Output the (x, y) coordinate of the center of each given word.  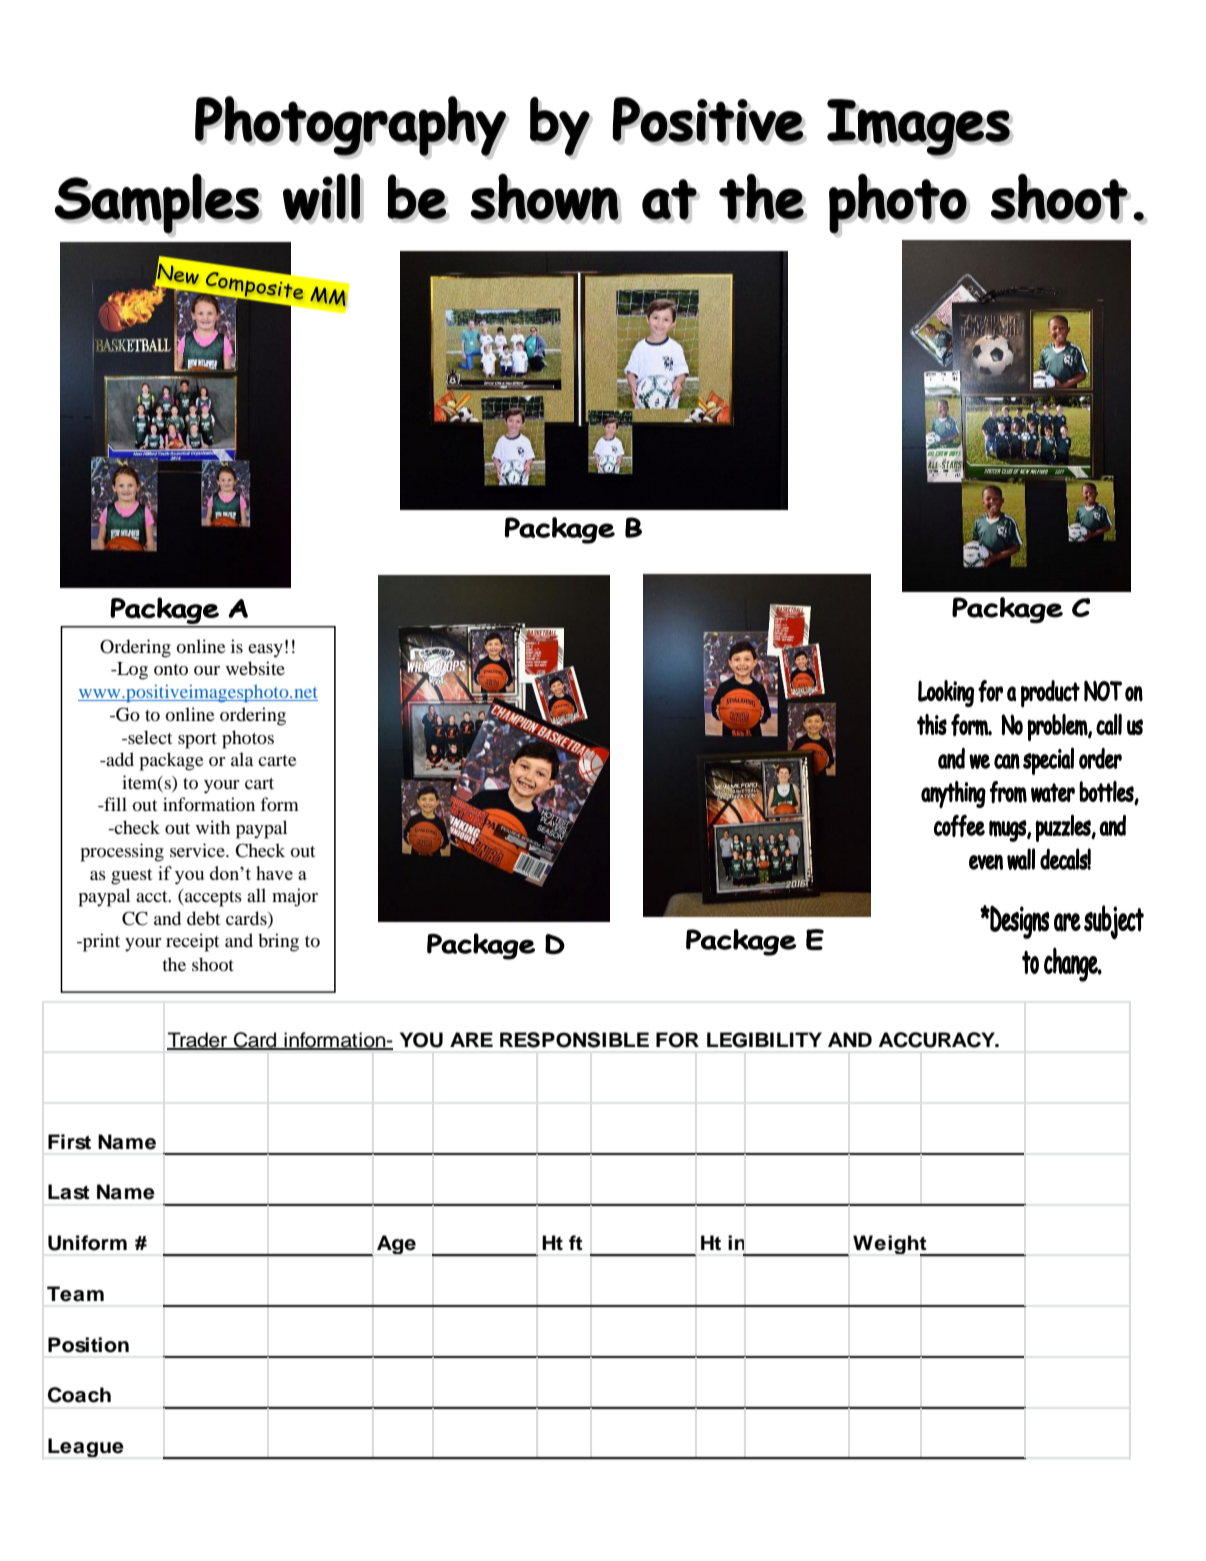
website (255, 668)
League (86, 1447)
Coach (79, 1395)
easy (265, 651)
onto (171, 669)
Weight (891, 1246)
